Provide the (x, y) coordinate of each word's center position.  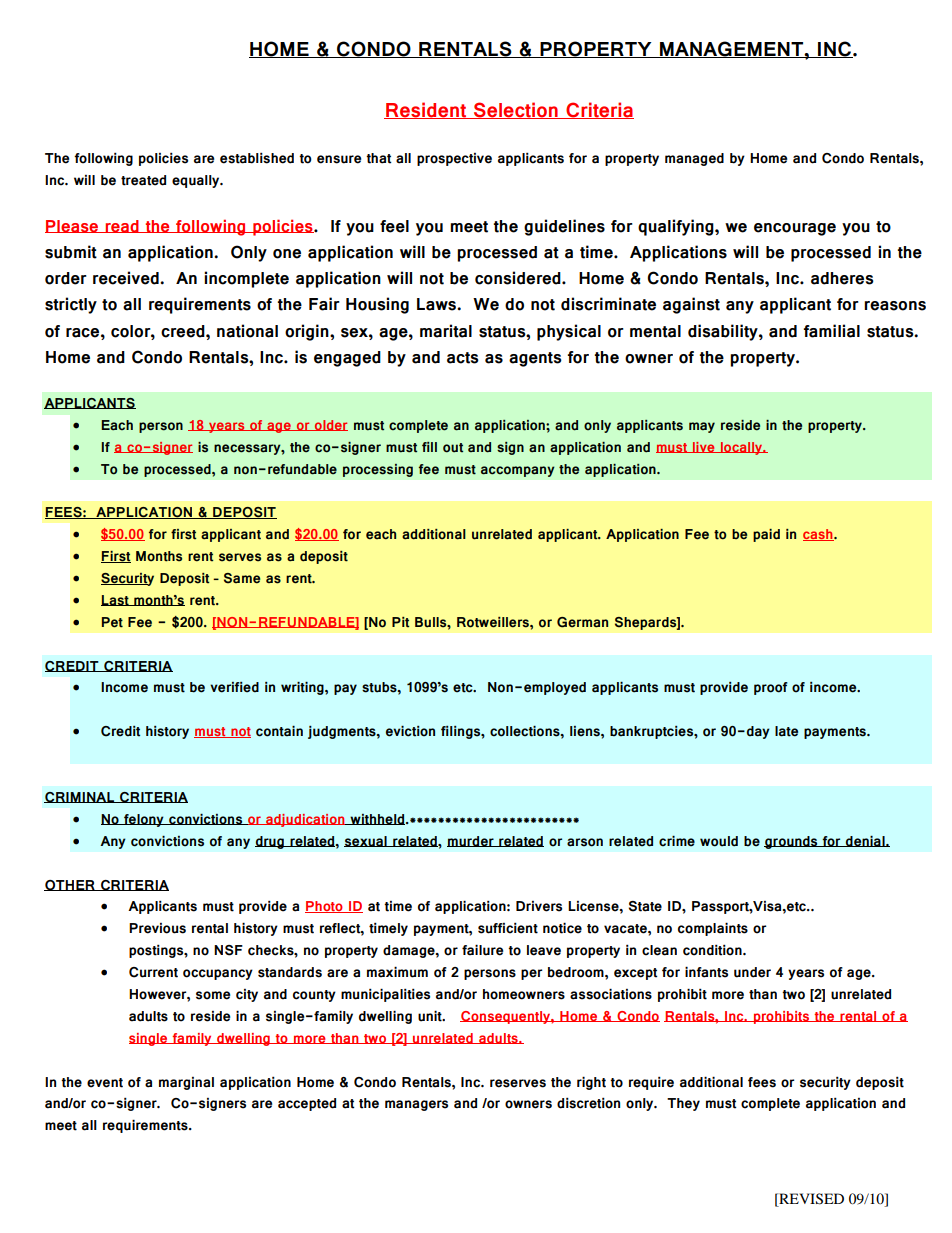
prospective (454, 159)
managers (416, 1105)
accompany (518, 471)
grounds (792, 842)
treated (143, 180)
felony (144, 820)
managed (694, 159)
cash (819, 535)
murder (471, 841)
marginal (186, 1083)
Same (242, 578)
